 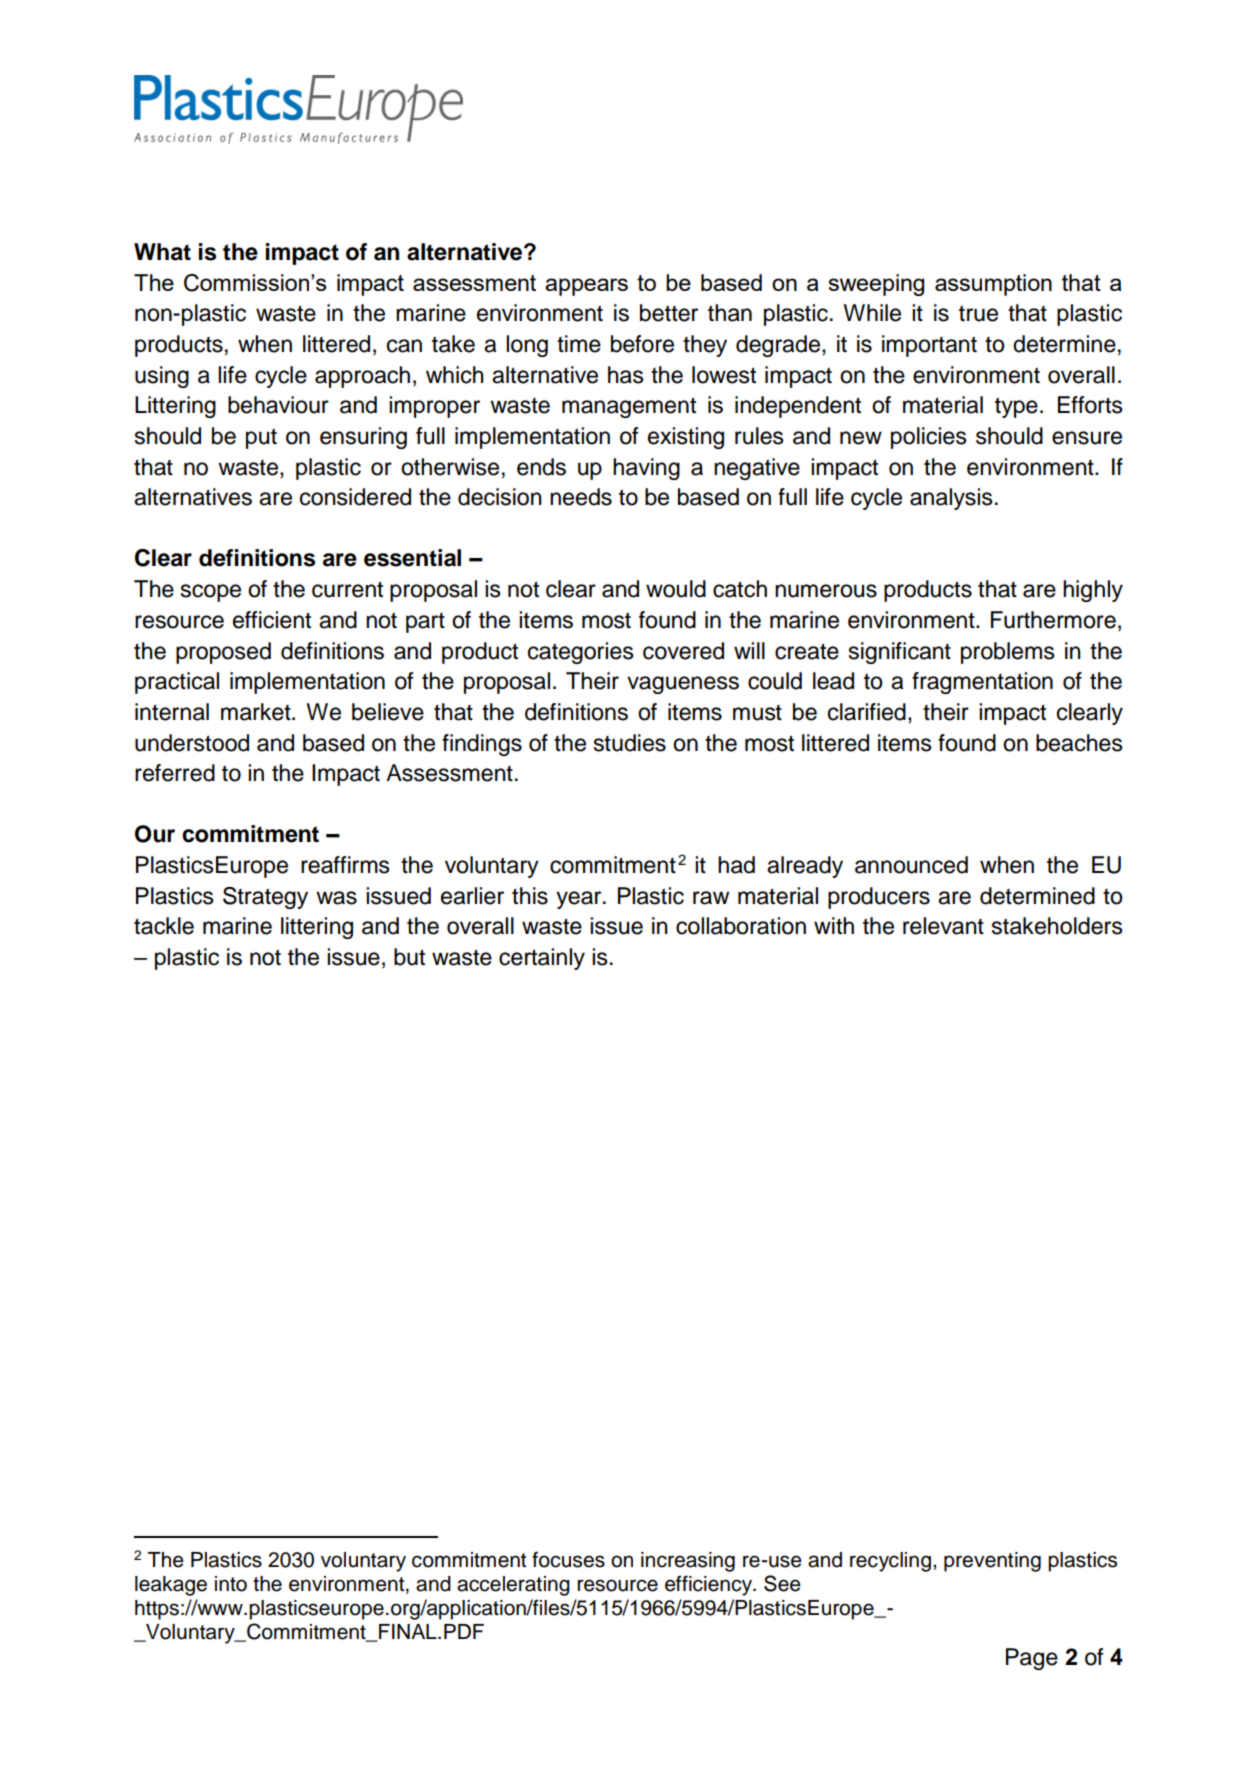 What do you see at coordinates (231, 1584) in the screenshot?
I see `into` at bounding box center [231, 1584].
